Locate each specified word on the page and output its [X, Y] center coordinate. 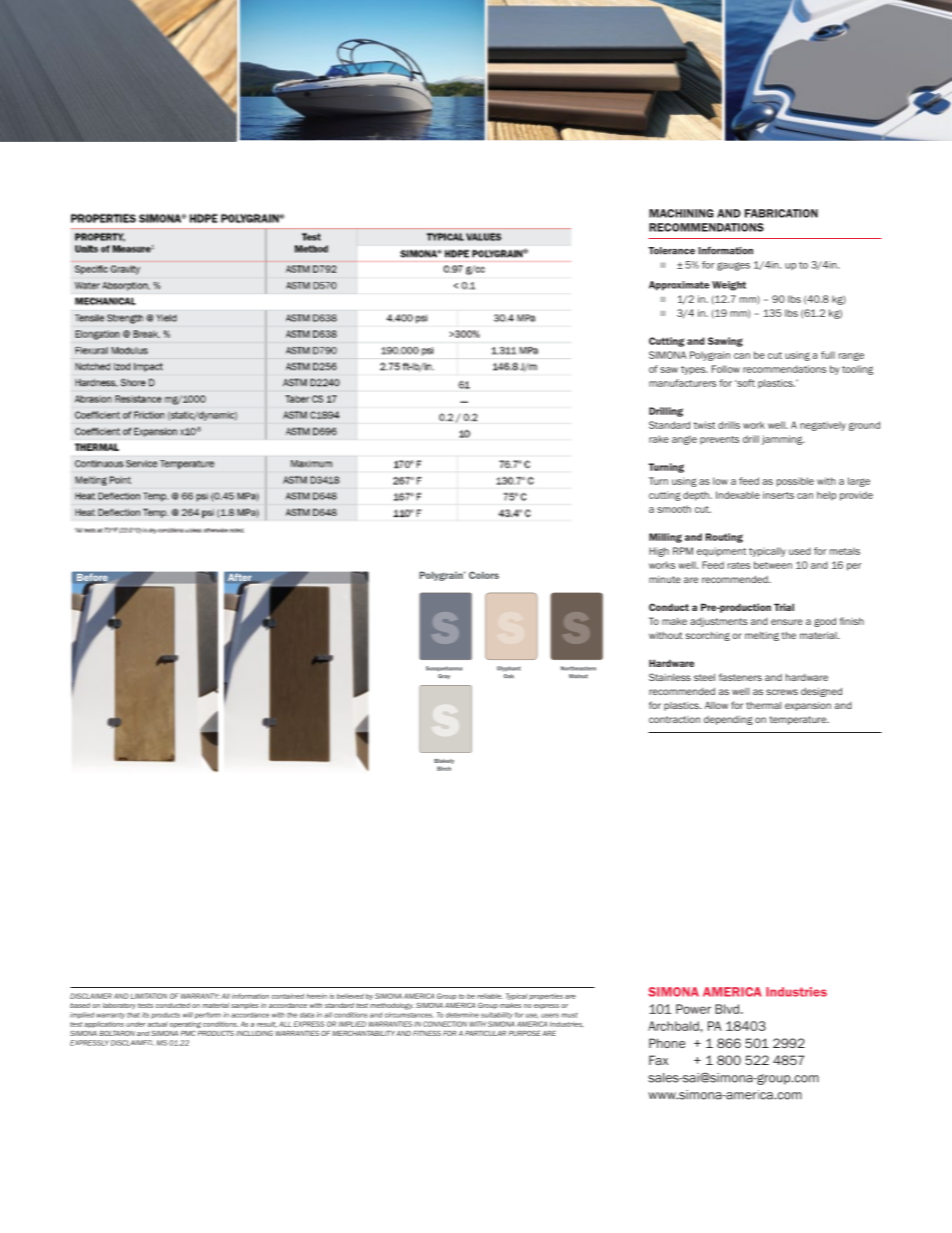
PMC [188, 1033]
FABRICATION [781, 213]
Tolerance [671, 251]
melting [762, 636]
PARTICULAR [485, 1033]
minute [665, 579]
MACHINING [681, 213]
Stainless [670, 677]
